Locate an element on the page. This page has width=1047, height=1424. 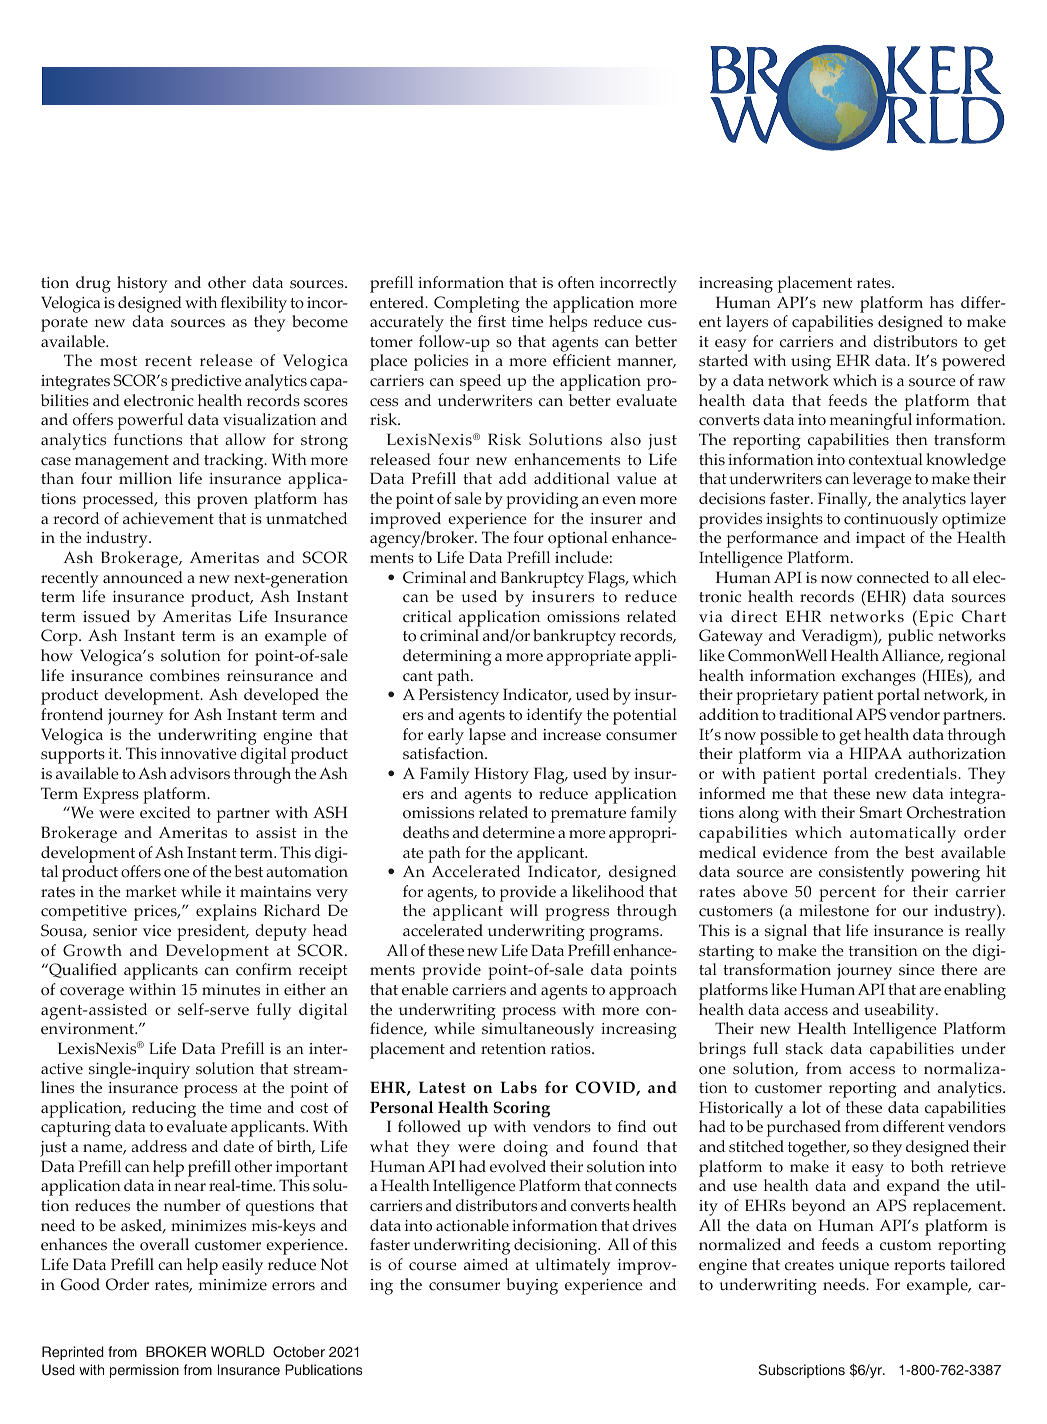
identify is located at coordinates (555, 716).
